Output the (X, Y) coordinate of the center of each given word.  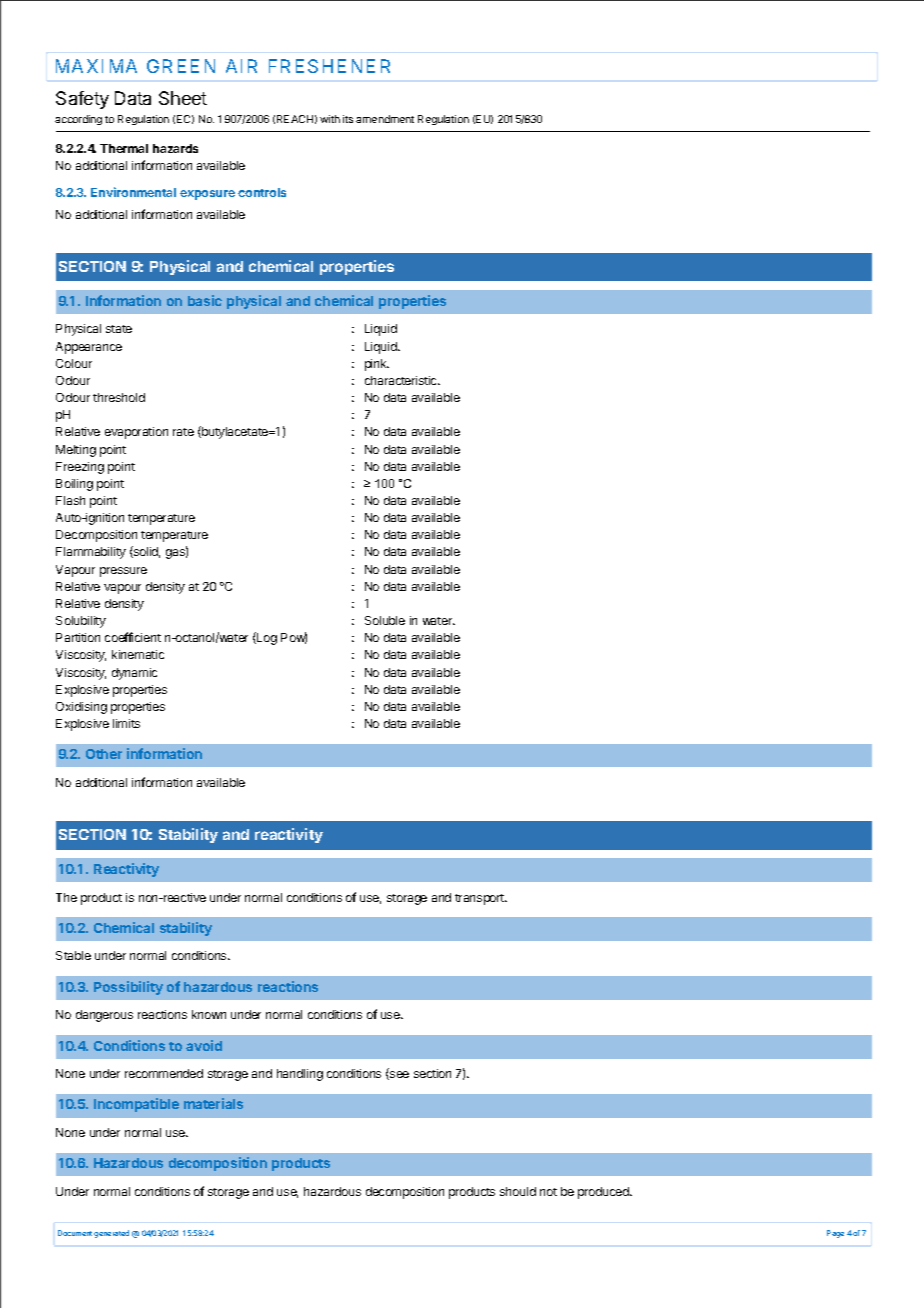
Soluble (385, 620)
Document (75, 1233)
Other (104, 754)
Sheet (183, 98)
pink (377, 365)
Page (835, 1234)
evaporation (136, 433)
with (330, 119)
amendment (385, 119)
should (518, 1191)
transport (481, 899)
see (398, 1075)
